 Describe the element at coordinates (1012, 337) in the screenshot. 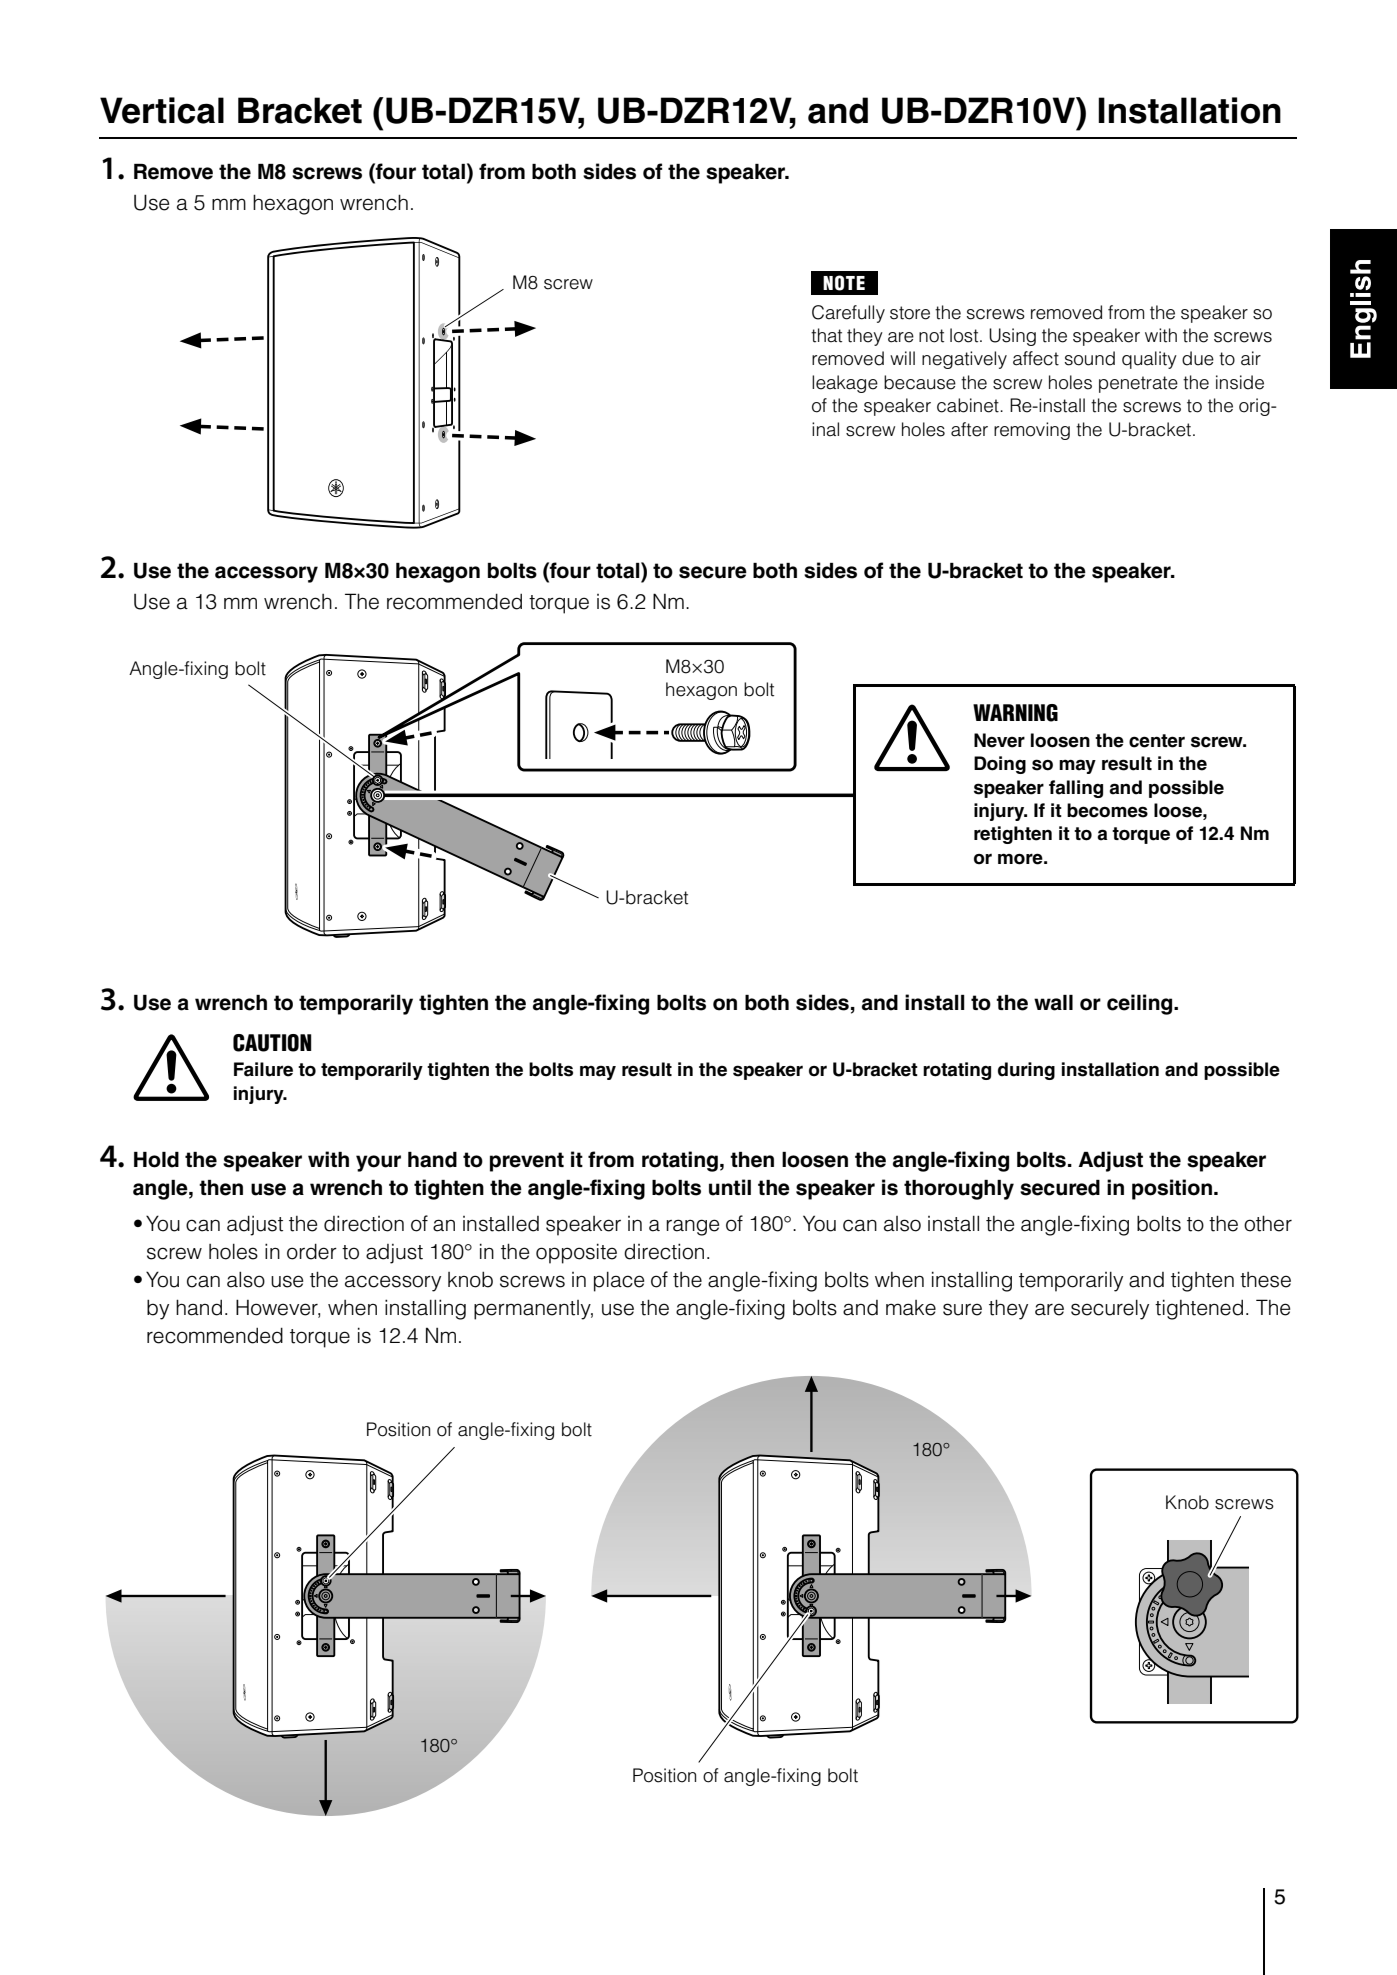

I see `Using` at that location.
